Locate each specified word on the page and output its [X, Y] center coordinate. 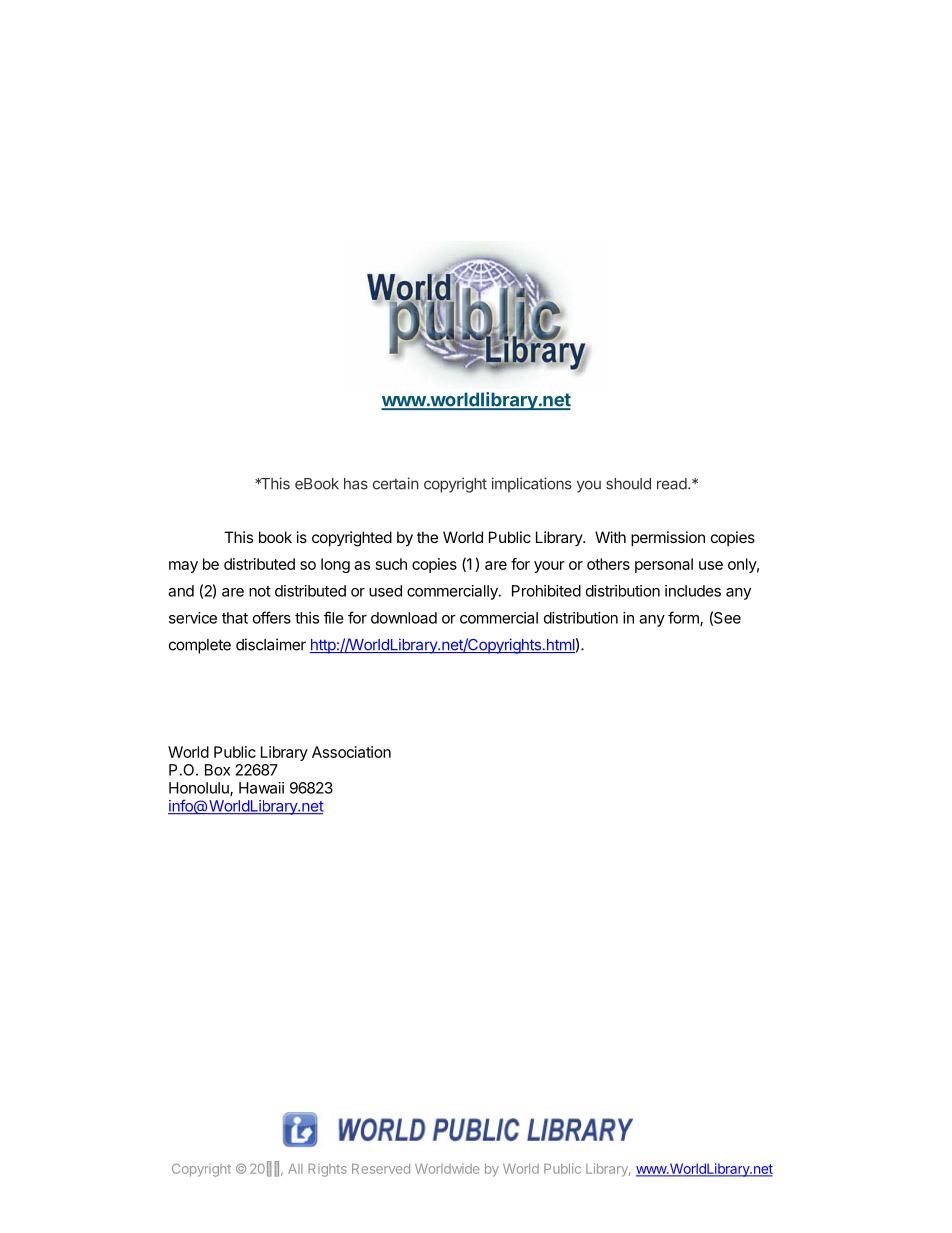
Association [351, 752]
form [684, 618]
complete [200, 646]
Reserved [381, 1169]
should [628, 484]
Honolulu [200, 789]
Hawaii [261, 788]
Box [217, 770]
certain [396, 483]
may [183, 567]
